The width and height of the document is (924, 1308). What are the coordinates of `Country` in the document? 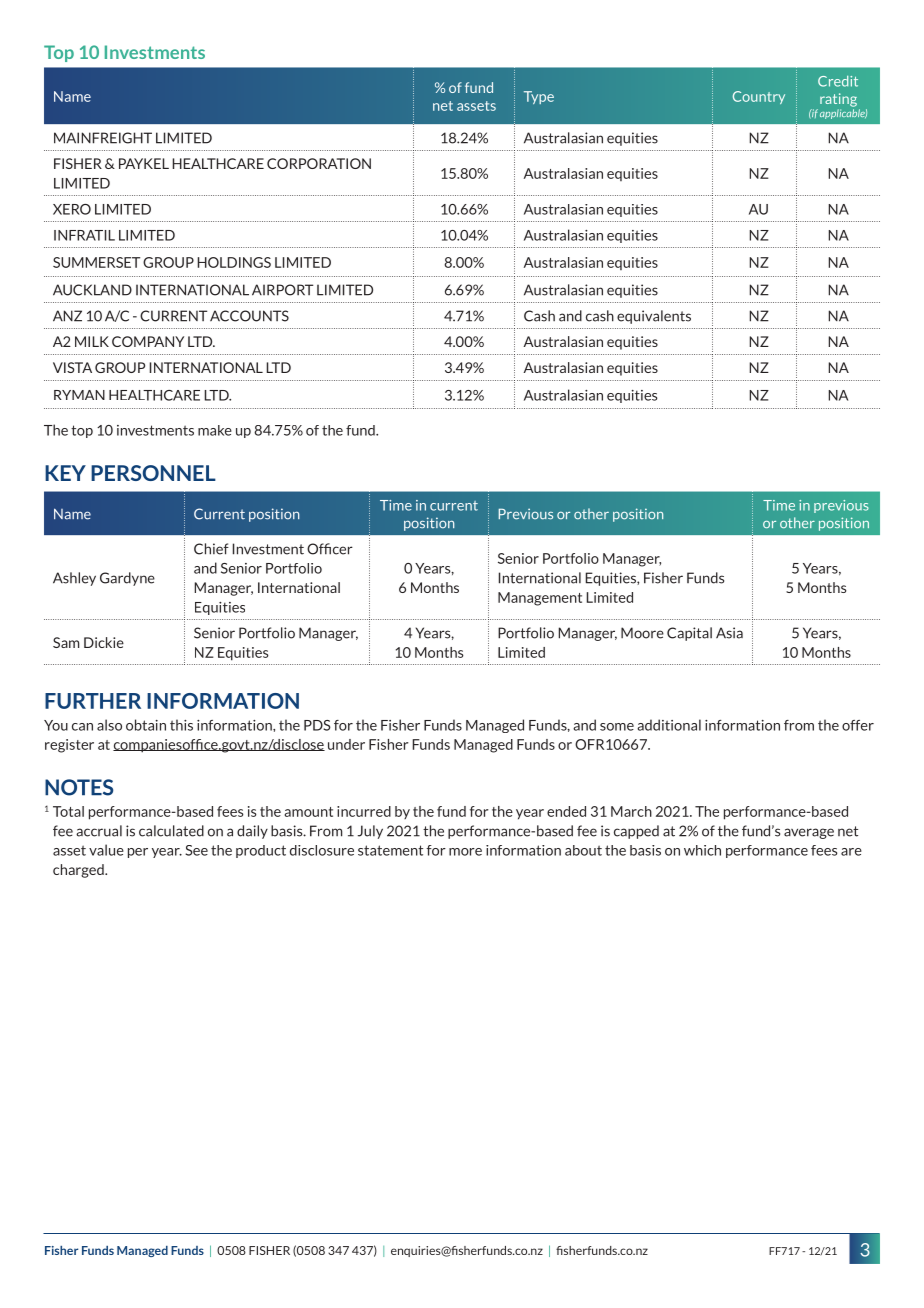 It's located at (759, 97).
